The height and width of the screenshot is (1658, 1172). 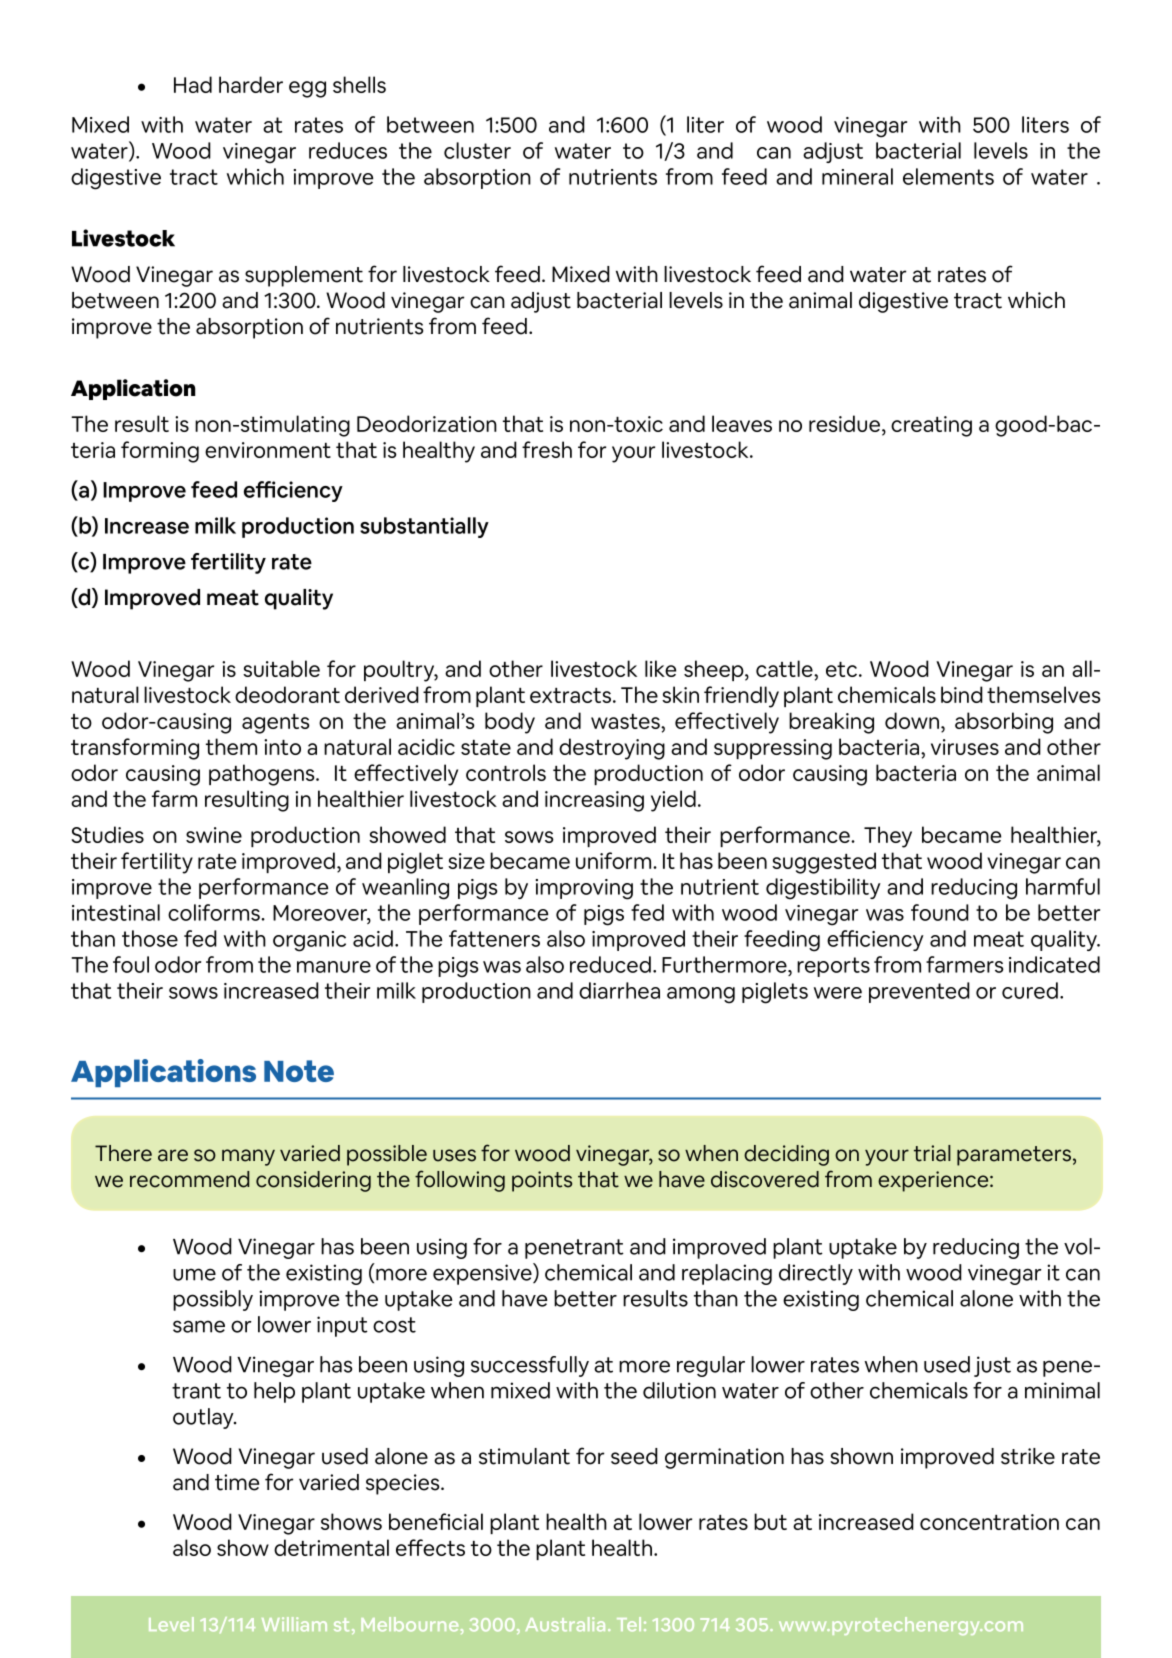 I want to click on trial, so click(x=932, y=1153).
